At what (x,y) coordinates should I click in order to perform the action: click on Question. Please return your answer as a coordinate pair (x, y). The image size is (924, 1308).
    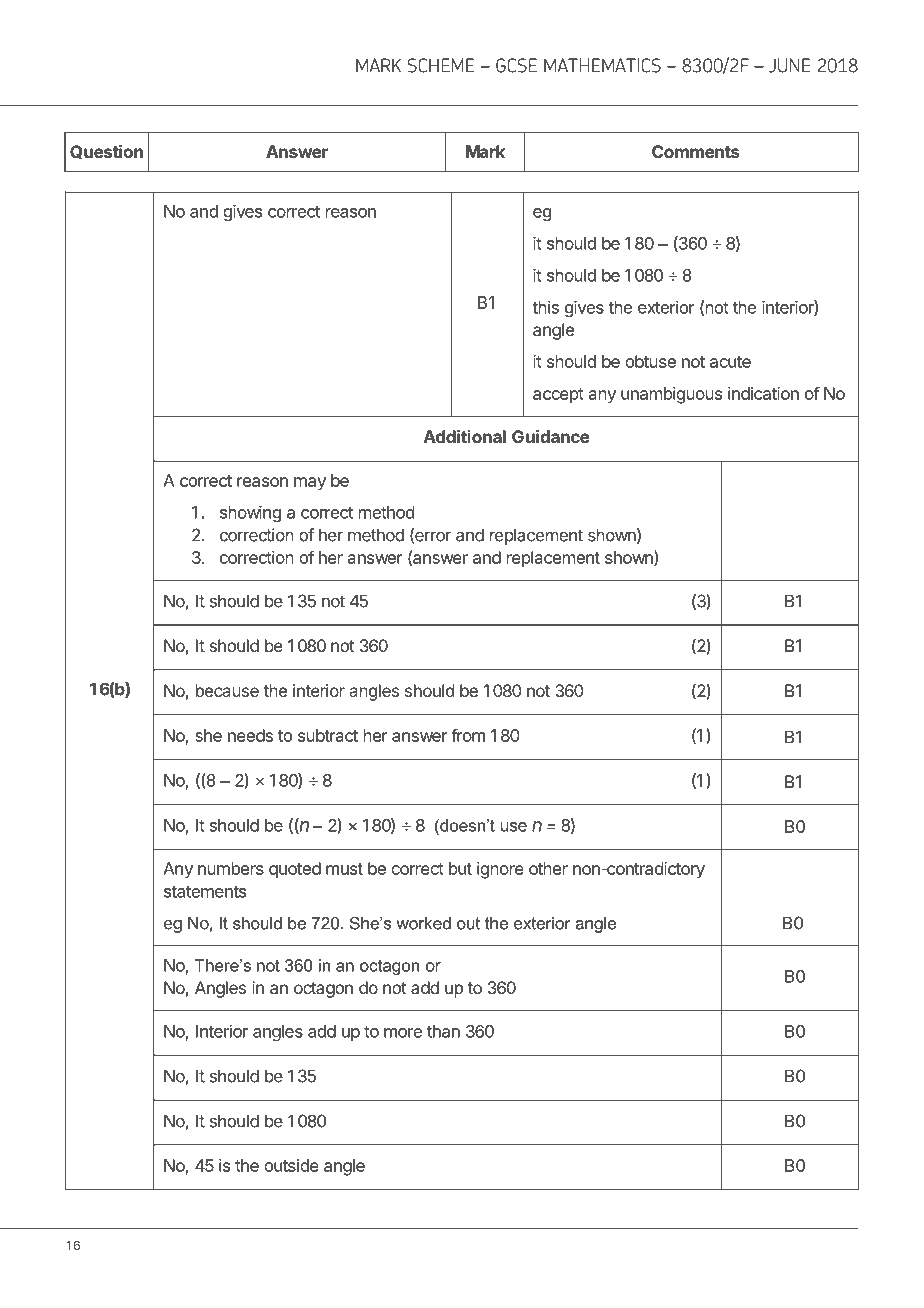
    Looking at the image, I should click on (106, 152).
